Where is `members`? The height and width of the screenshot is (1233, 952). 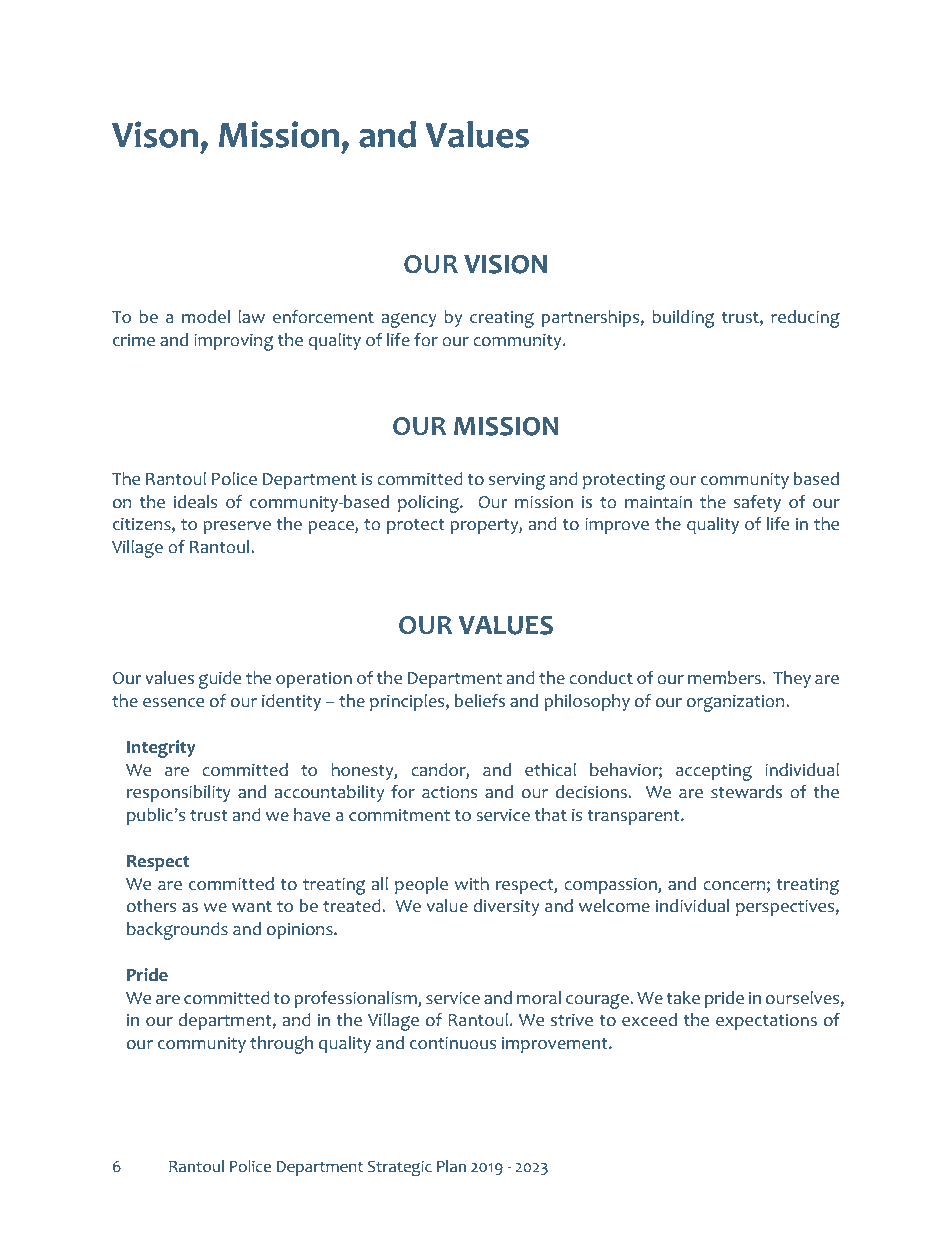
members is located at coordinates (725, 678).
